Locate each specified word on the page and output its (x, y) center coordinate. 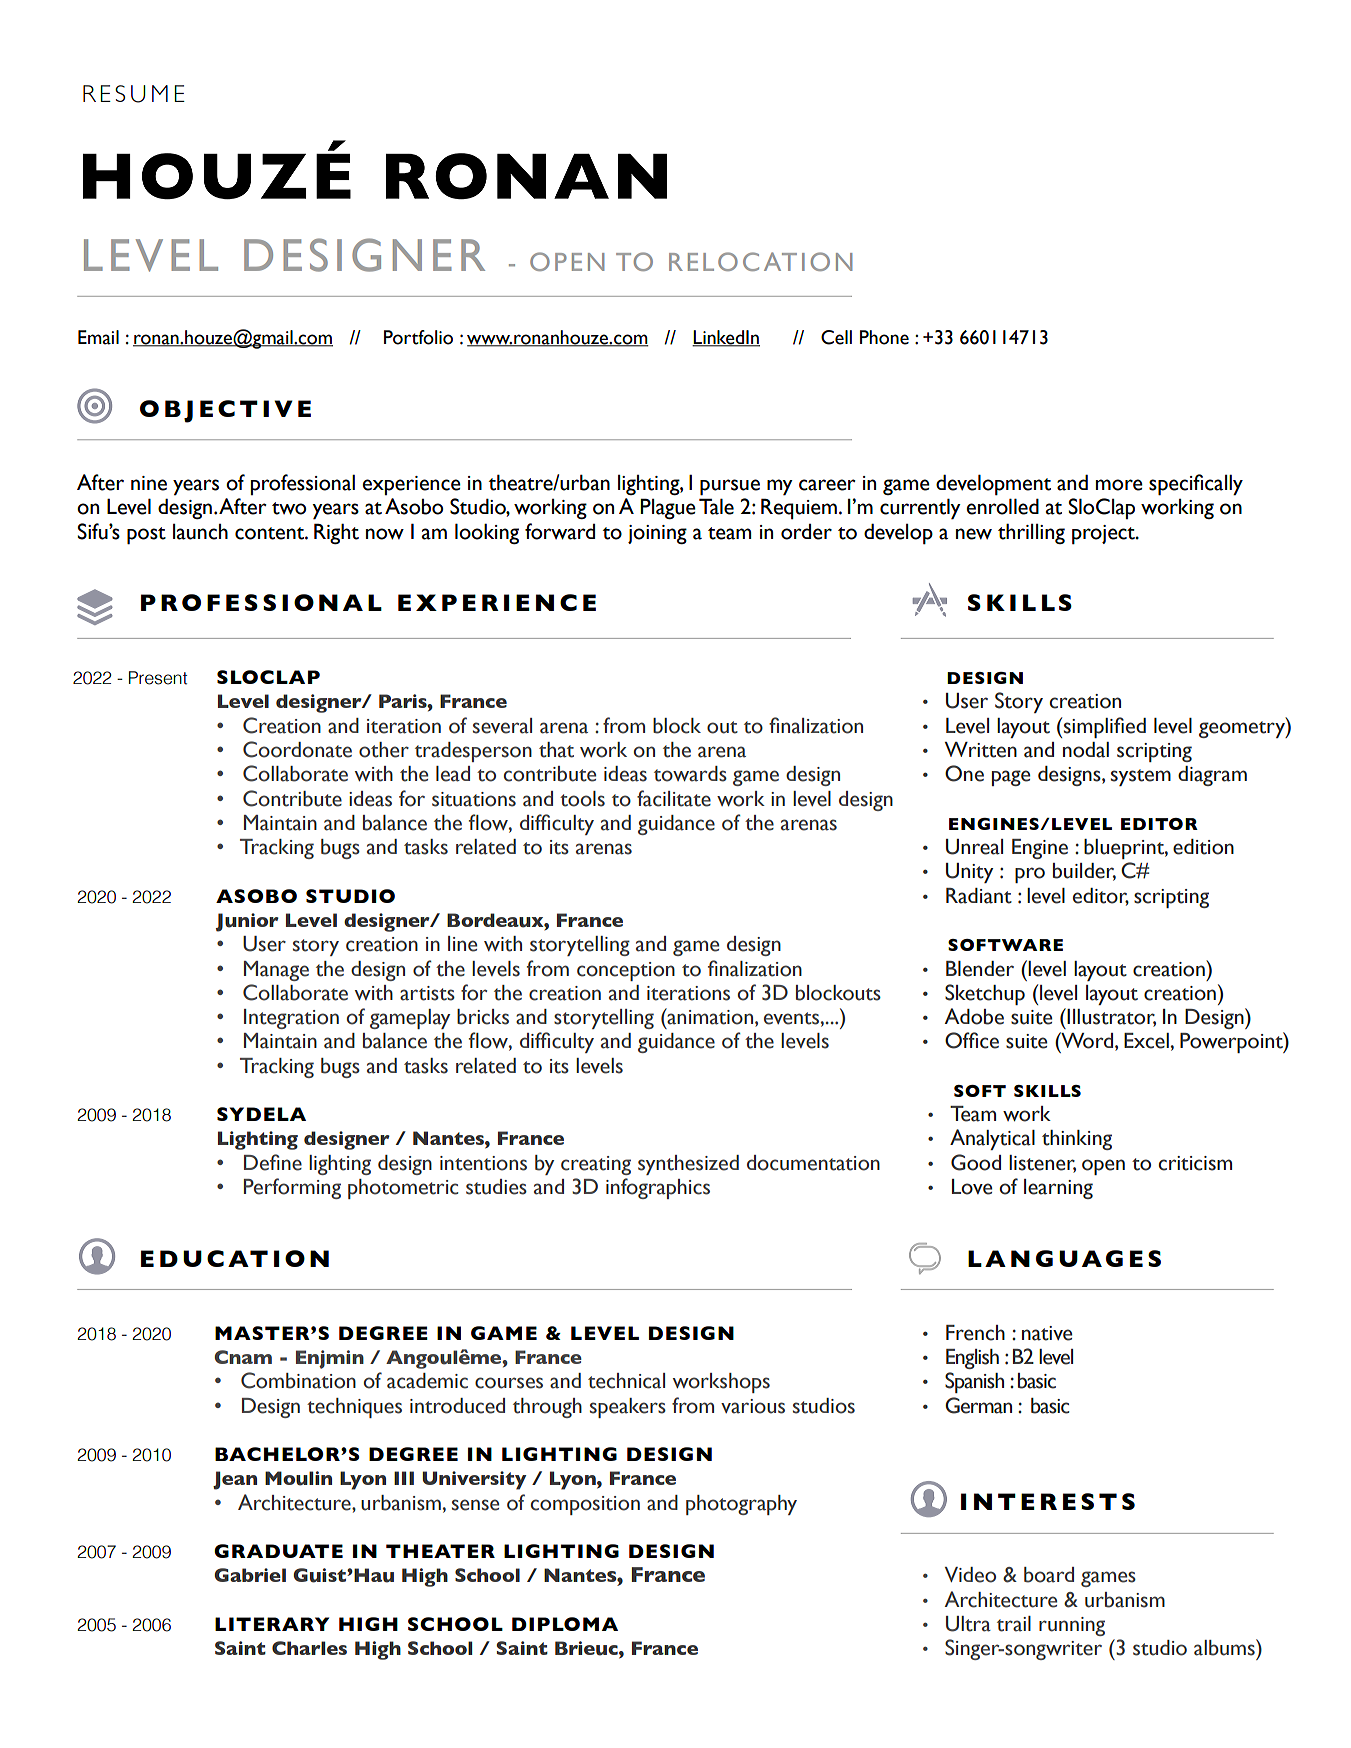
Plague (668, 508)
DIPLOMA (565, 1624)
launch (200, 532)
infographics (658, 1188)
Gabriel (250, 1575)
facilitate (674, 798)
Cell (836, 337)
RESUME (134, 94)
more (1119, 485)
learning (1058, 1189)
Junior (247, 922)
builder (1084, 872)
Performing (292, 1188)
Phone (884, 337)
